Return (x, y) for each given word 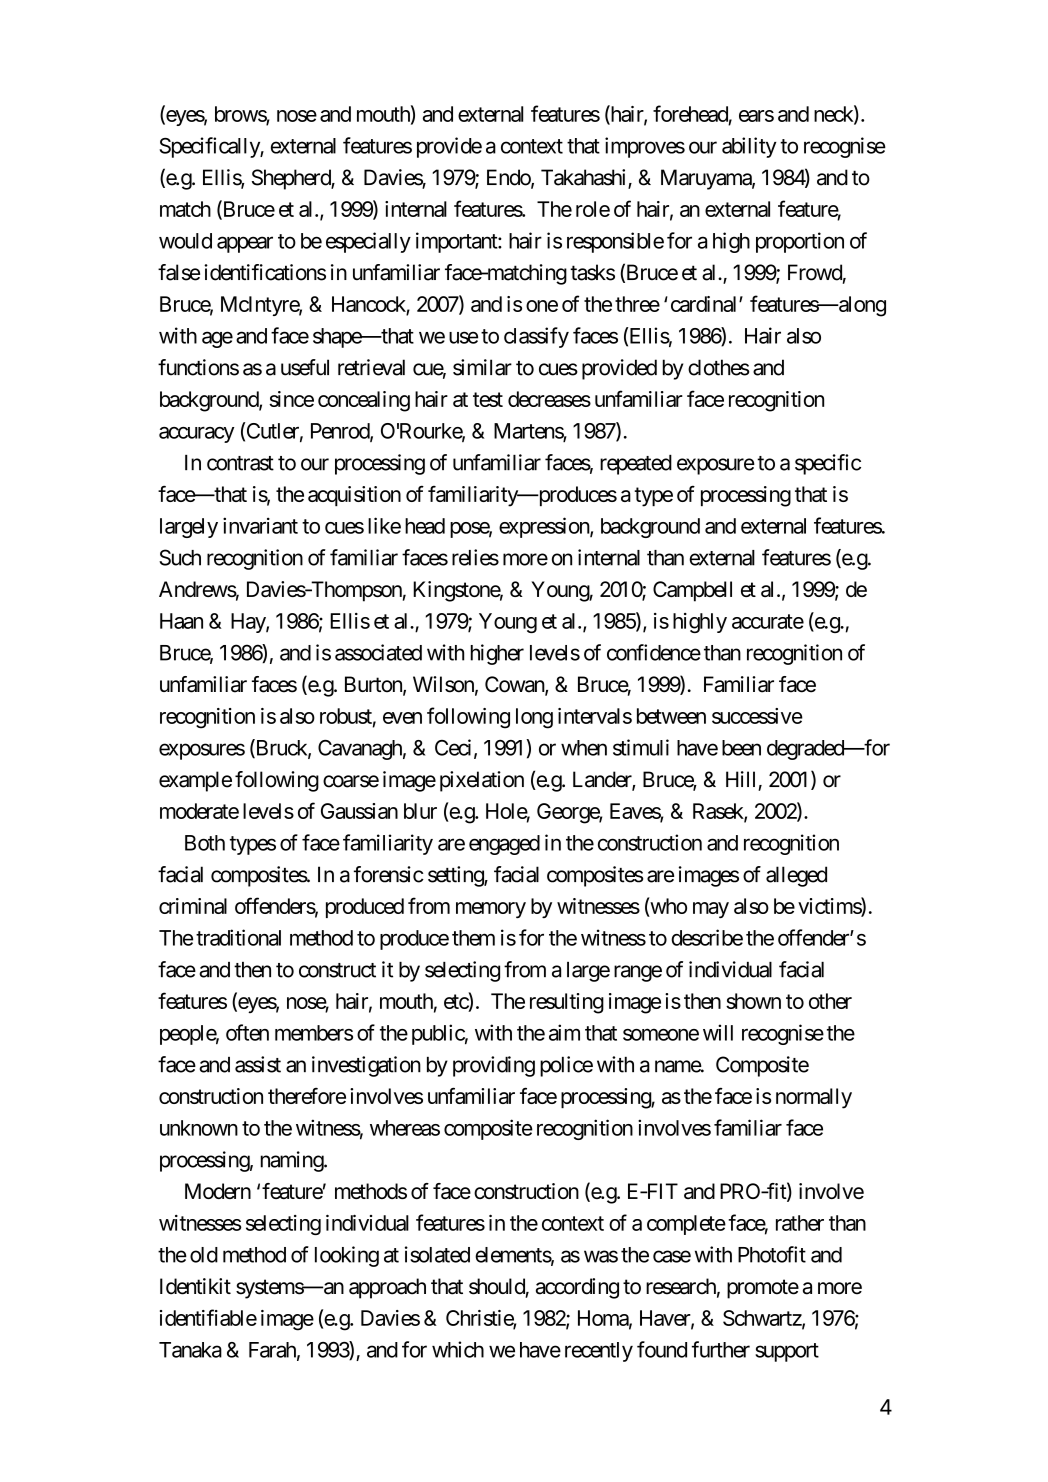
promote (763, 1289)
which (458, 1349)
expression (545, 527)
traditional (238, 937)
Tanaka (190, 1350)
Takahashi (585, 178)
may (711, 910)
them (473, 938)
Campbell (692, 591)
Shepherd (292, 179)
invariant (260, 525)
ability (749, 147)
